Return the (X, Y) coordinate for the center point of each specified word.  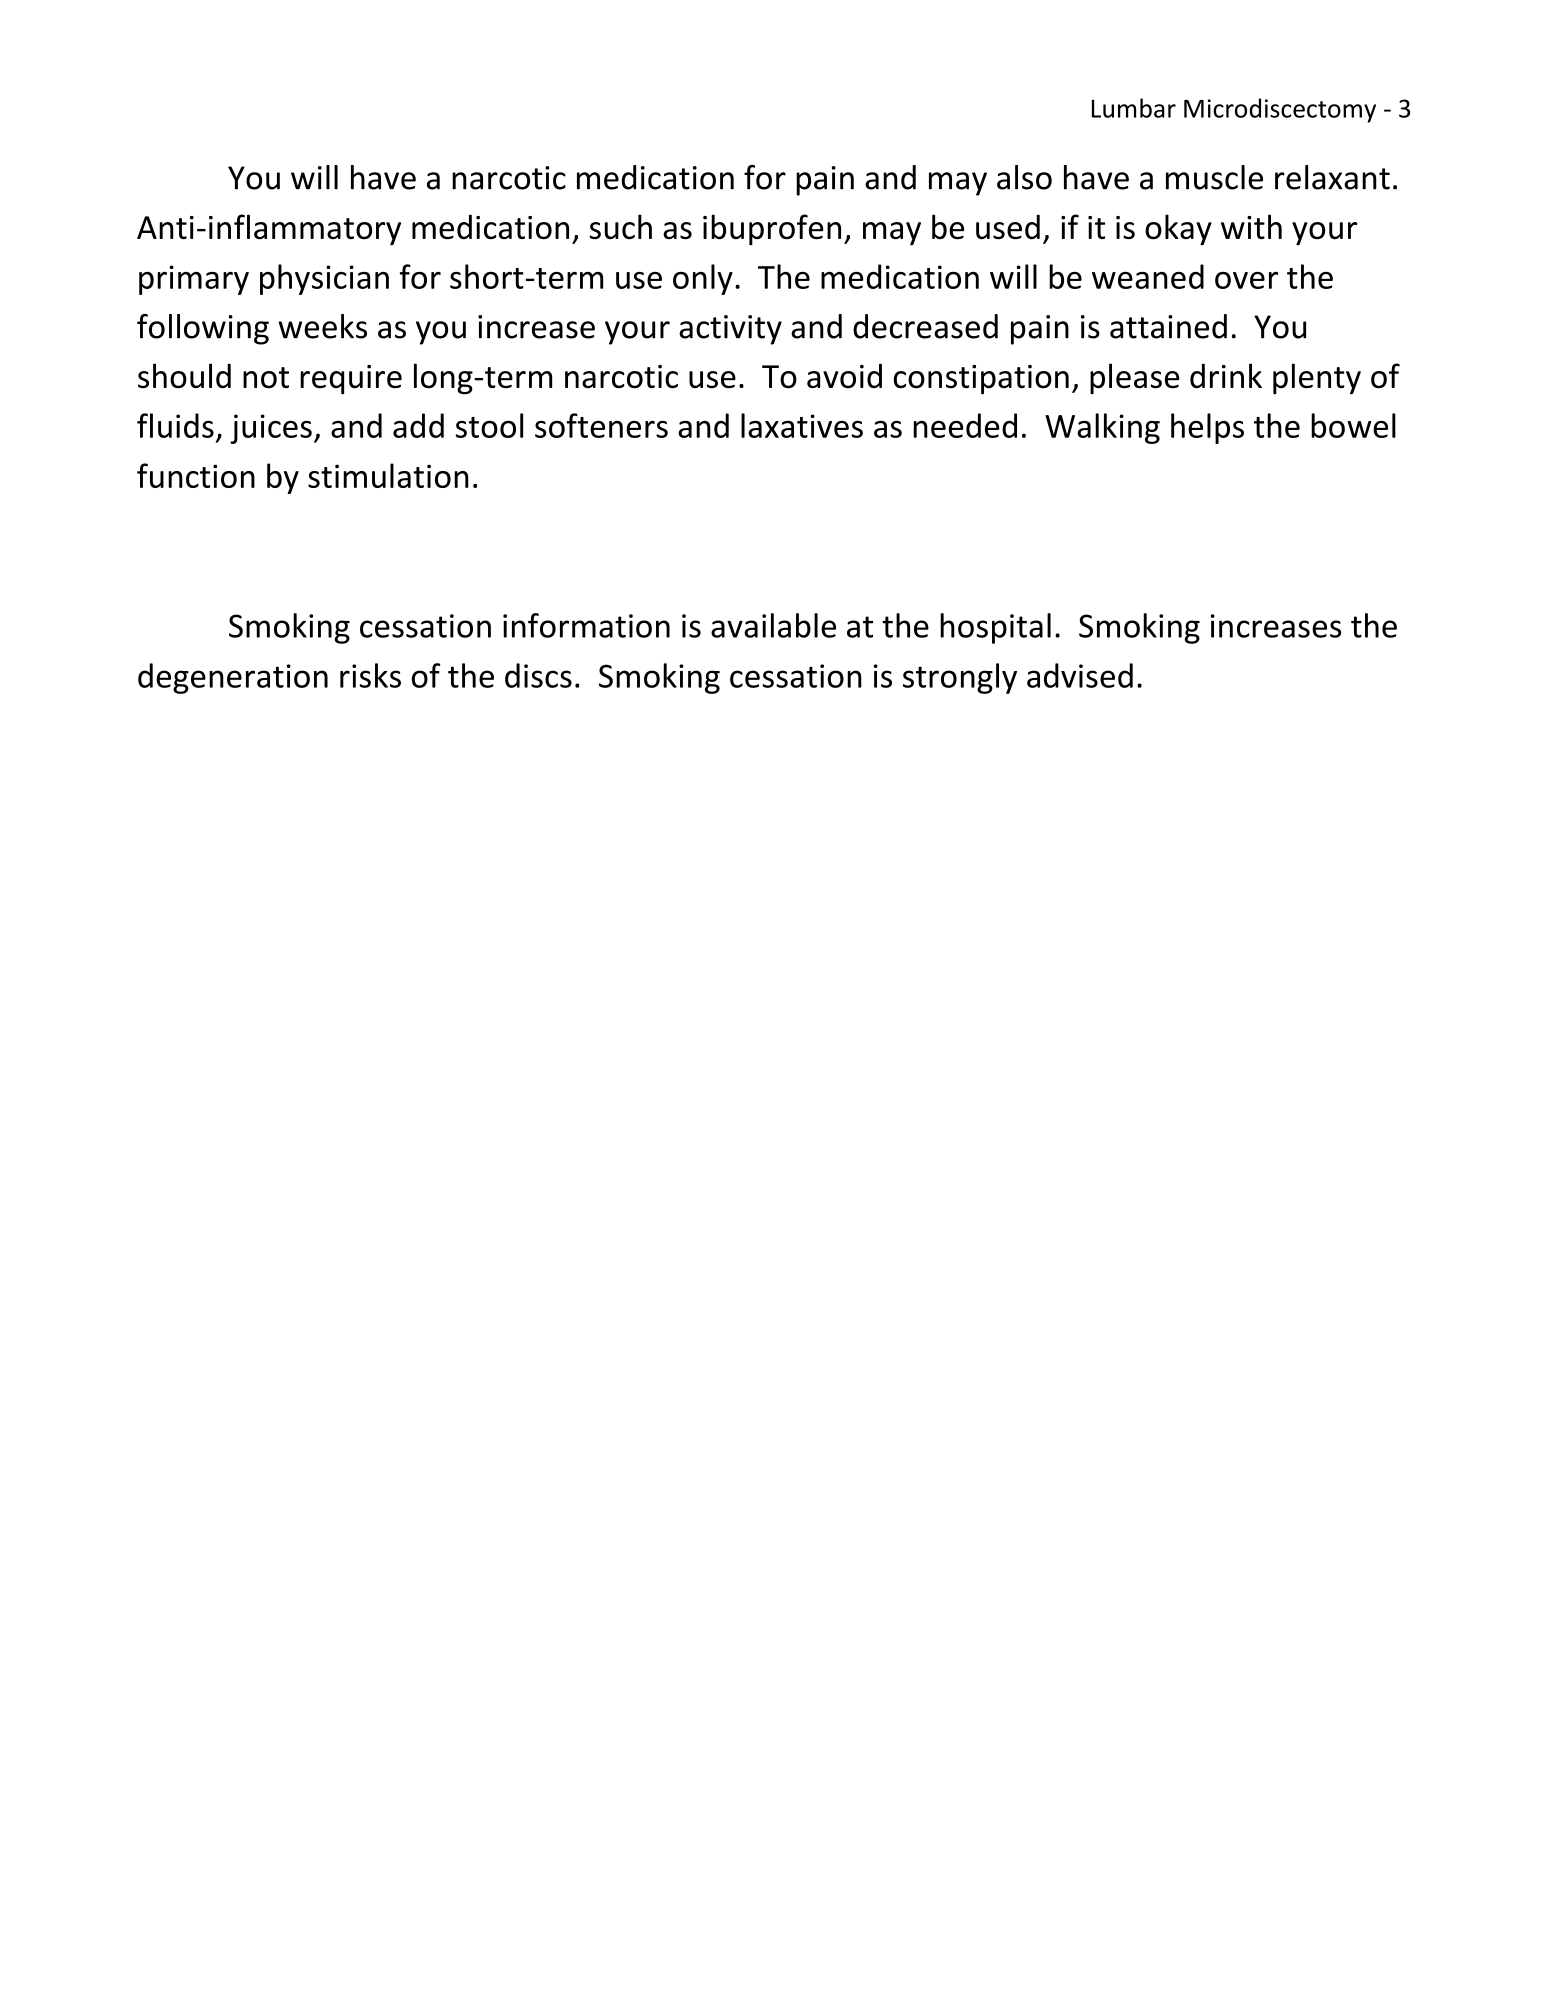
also (1024, 177)
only (703, 279)
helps (1207, 428)
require (351, 379)
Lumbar (1134, 108)
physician (324, 279)
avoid (844, 375)
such (620, 227)
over (1246, 280)
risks (370, 675)
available (773, 625)
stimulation (388, 475)
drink (1226, 375)
